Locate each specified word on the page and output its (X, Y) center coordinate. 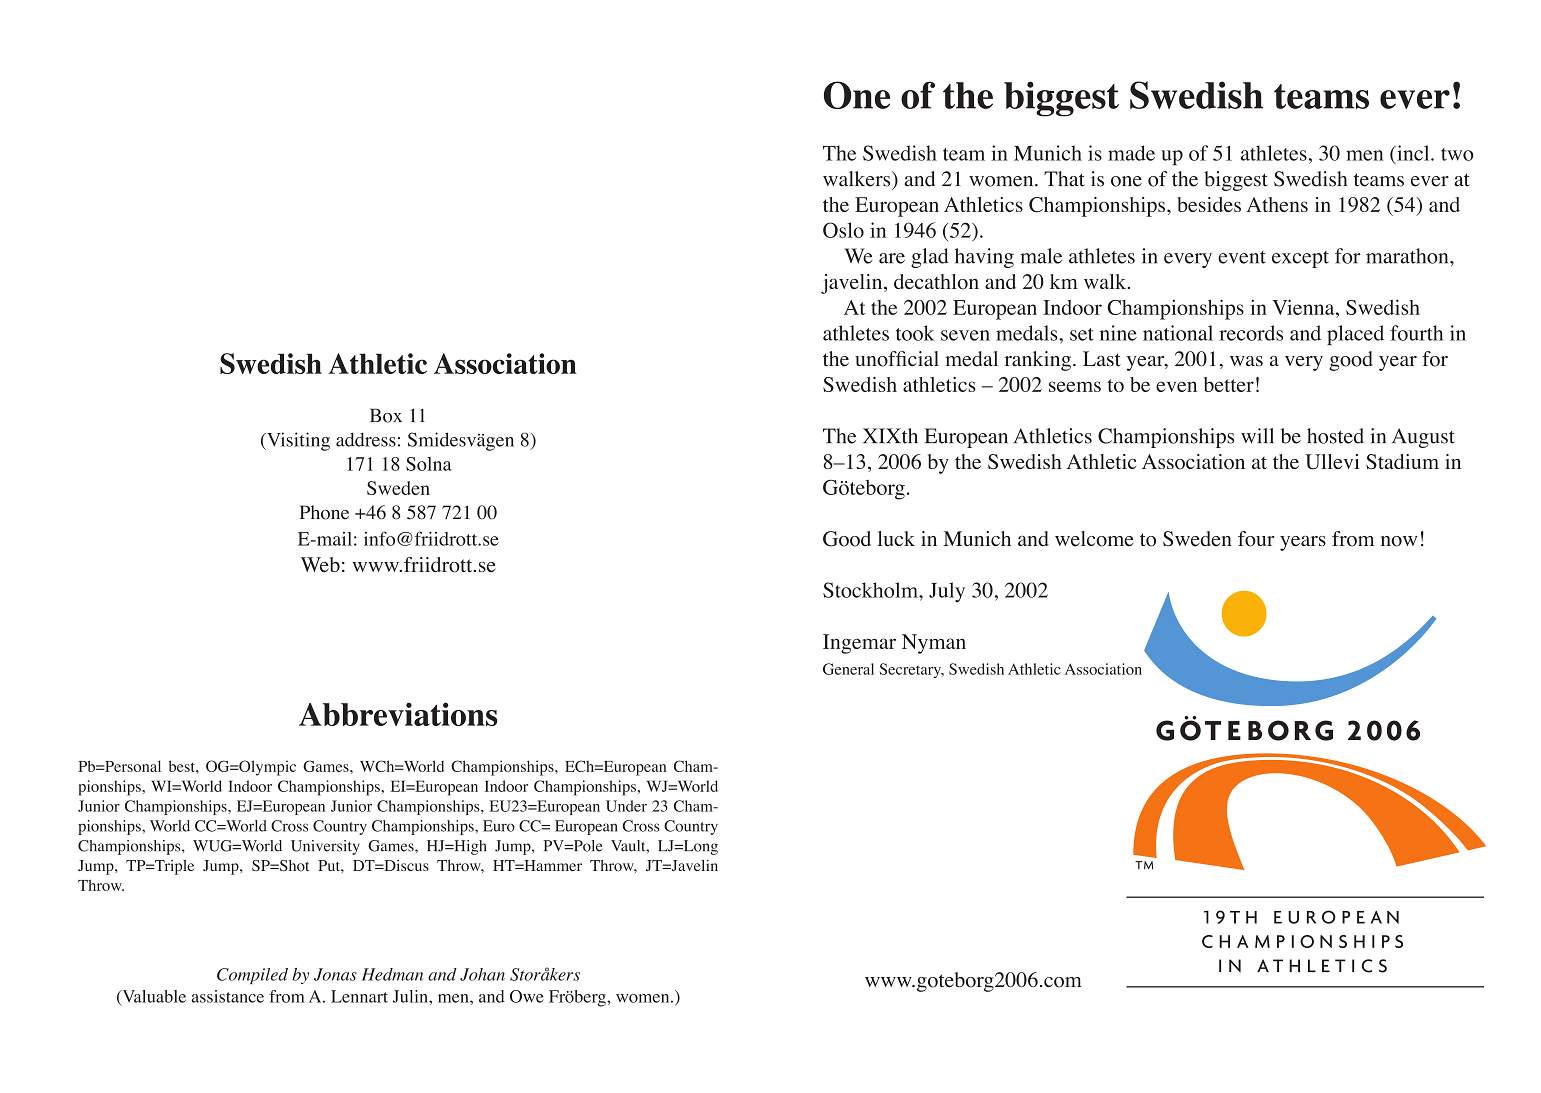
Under (626, 806)
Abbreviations (398, 714)
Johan (482, 974)
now (1399, 541)
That (1064, 179)
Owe (526, 996)
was (1246, 361)
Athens (1277, 204)
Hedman (392, 974)
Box (386, 415)
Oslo (843, 230)
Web (320, 564)
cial (923, 359)
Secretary (911, 670)
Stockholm (871, 590)
